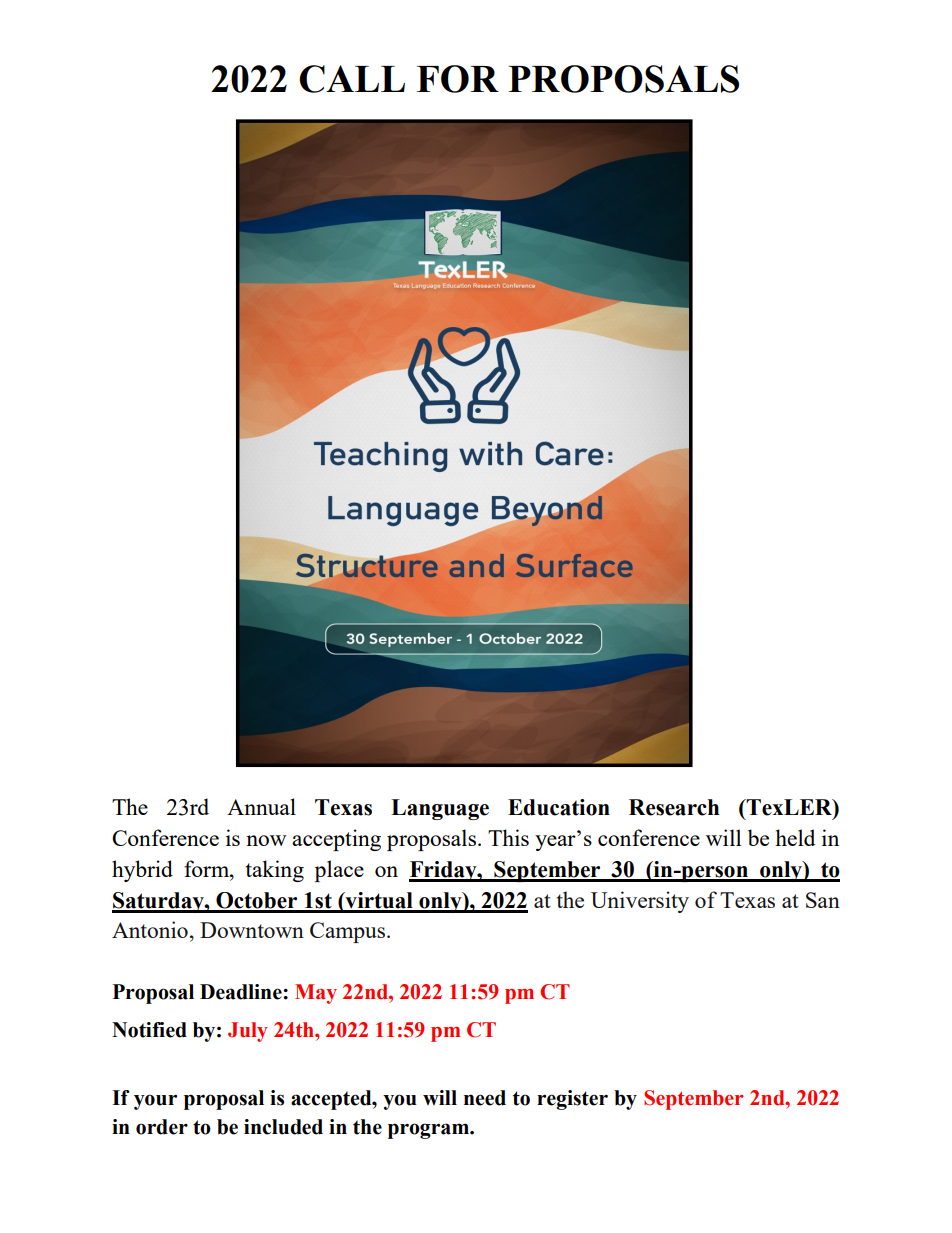  Describe the element at coordinates (823, 900) in the document. I see `San` at that location.
